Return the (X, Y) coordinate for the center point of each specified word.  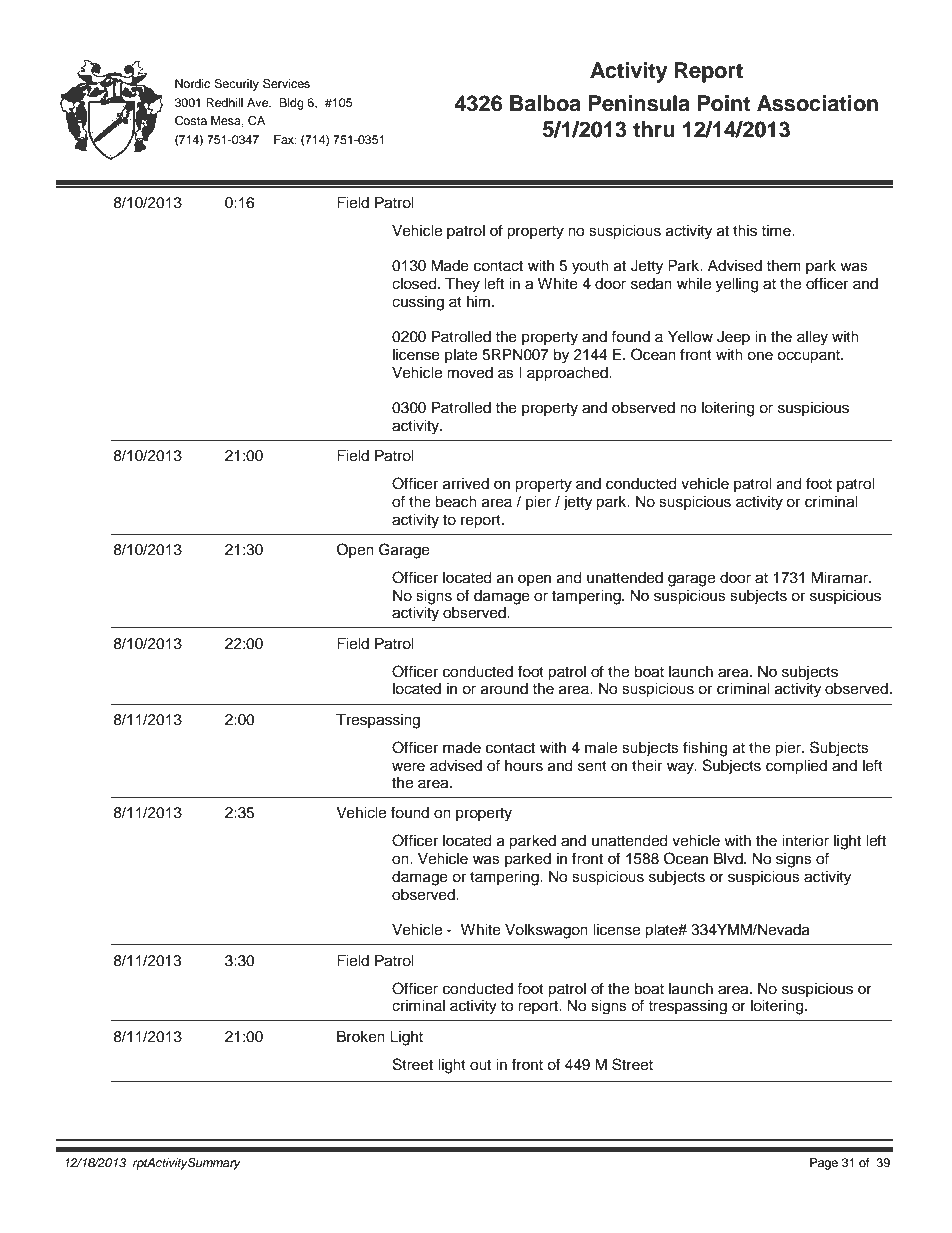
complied (796, 767)
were (408, 767)
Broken (361, 1037)
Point (724, 103)
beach (456, 502)
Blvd (729, 859)
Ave (259, 102)
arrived (466, 484)
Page (824, 1164)
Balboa (545, 103)
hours (524, 766)
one (760, 356)
